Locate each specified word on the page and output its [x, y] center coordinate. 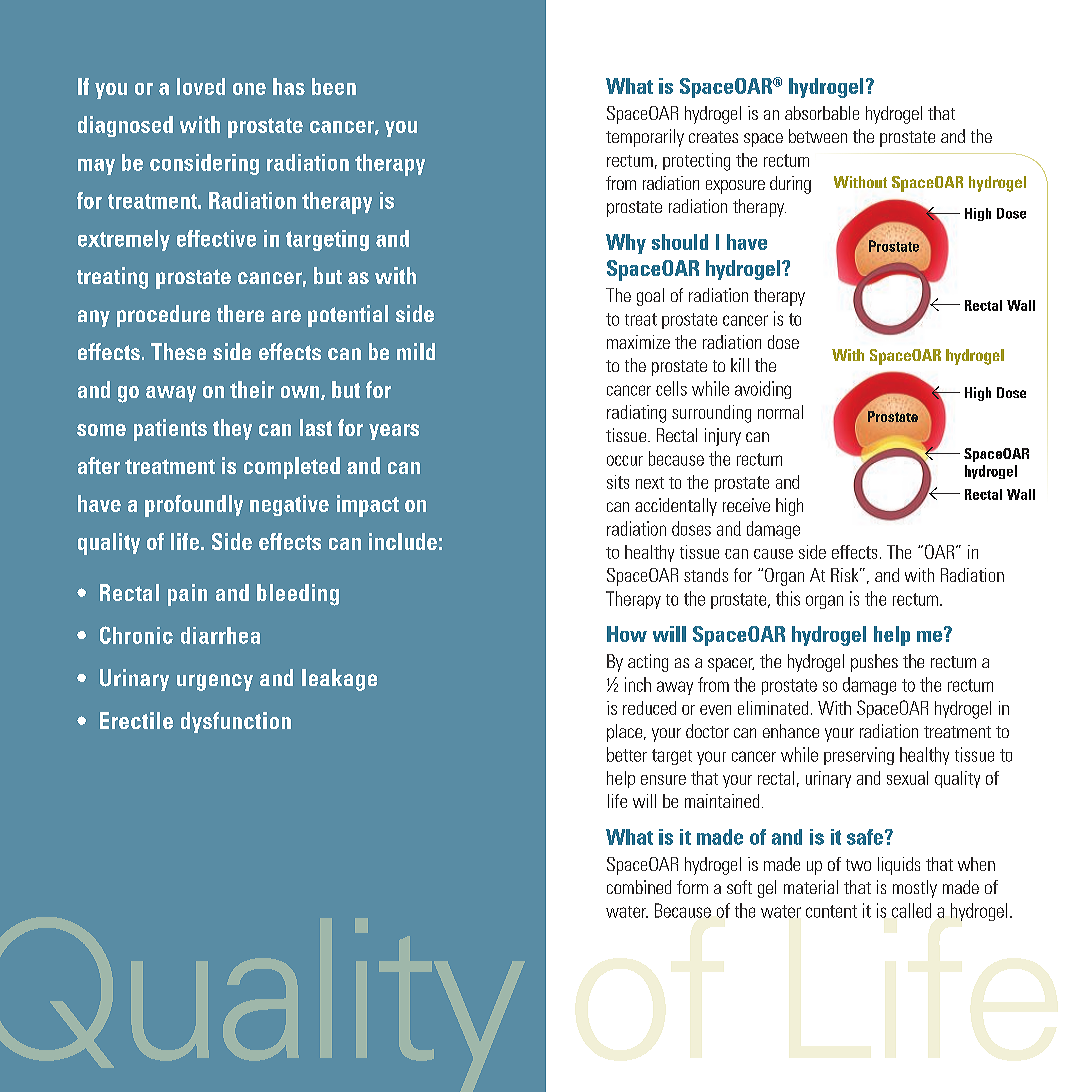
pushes [874, 663]
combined [639, 887]
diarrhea [220, 635]
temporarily [645, 138]
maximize [638, 342]
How [627, 634]
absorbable [822, 113]
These [178, 351]
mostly [915, 889]
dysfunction [236, 722]
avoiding [763, 390]
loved [201, 86]
